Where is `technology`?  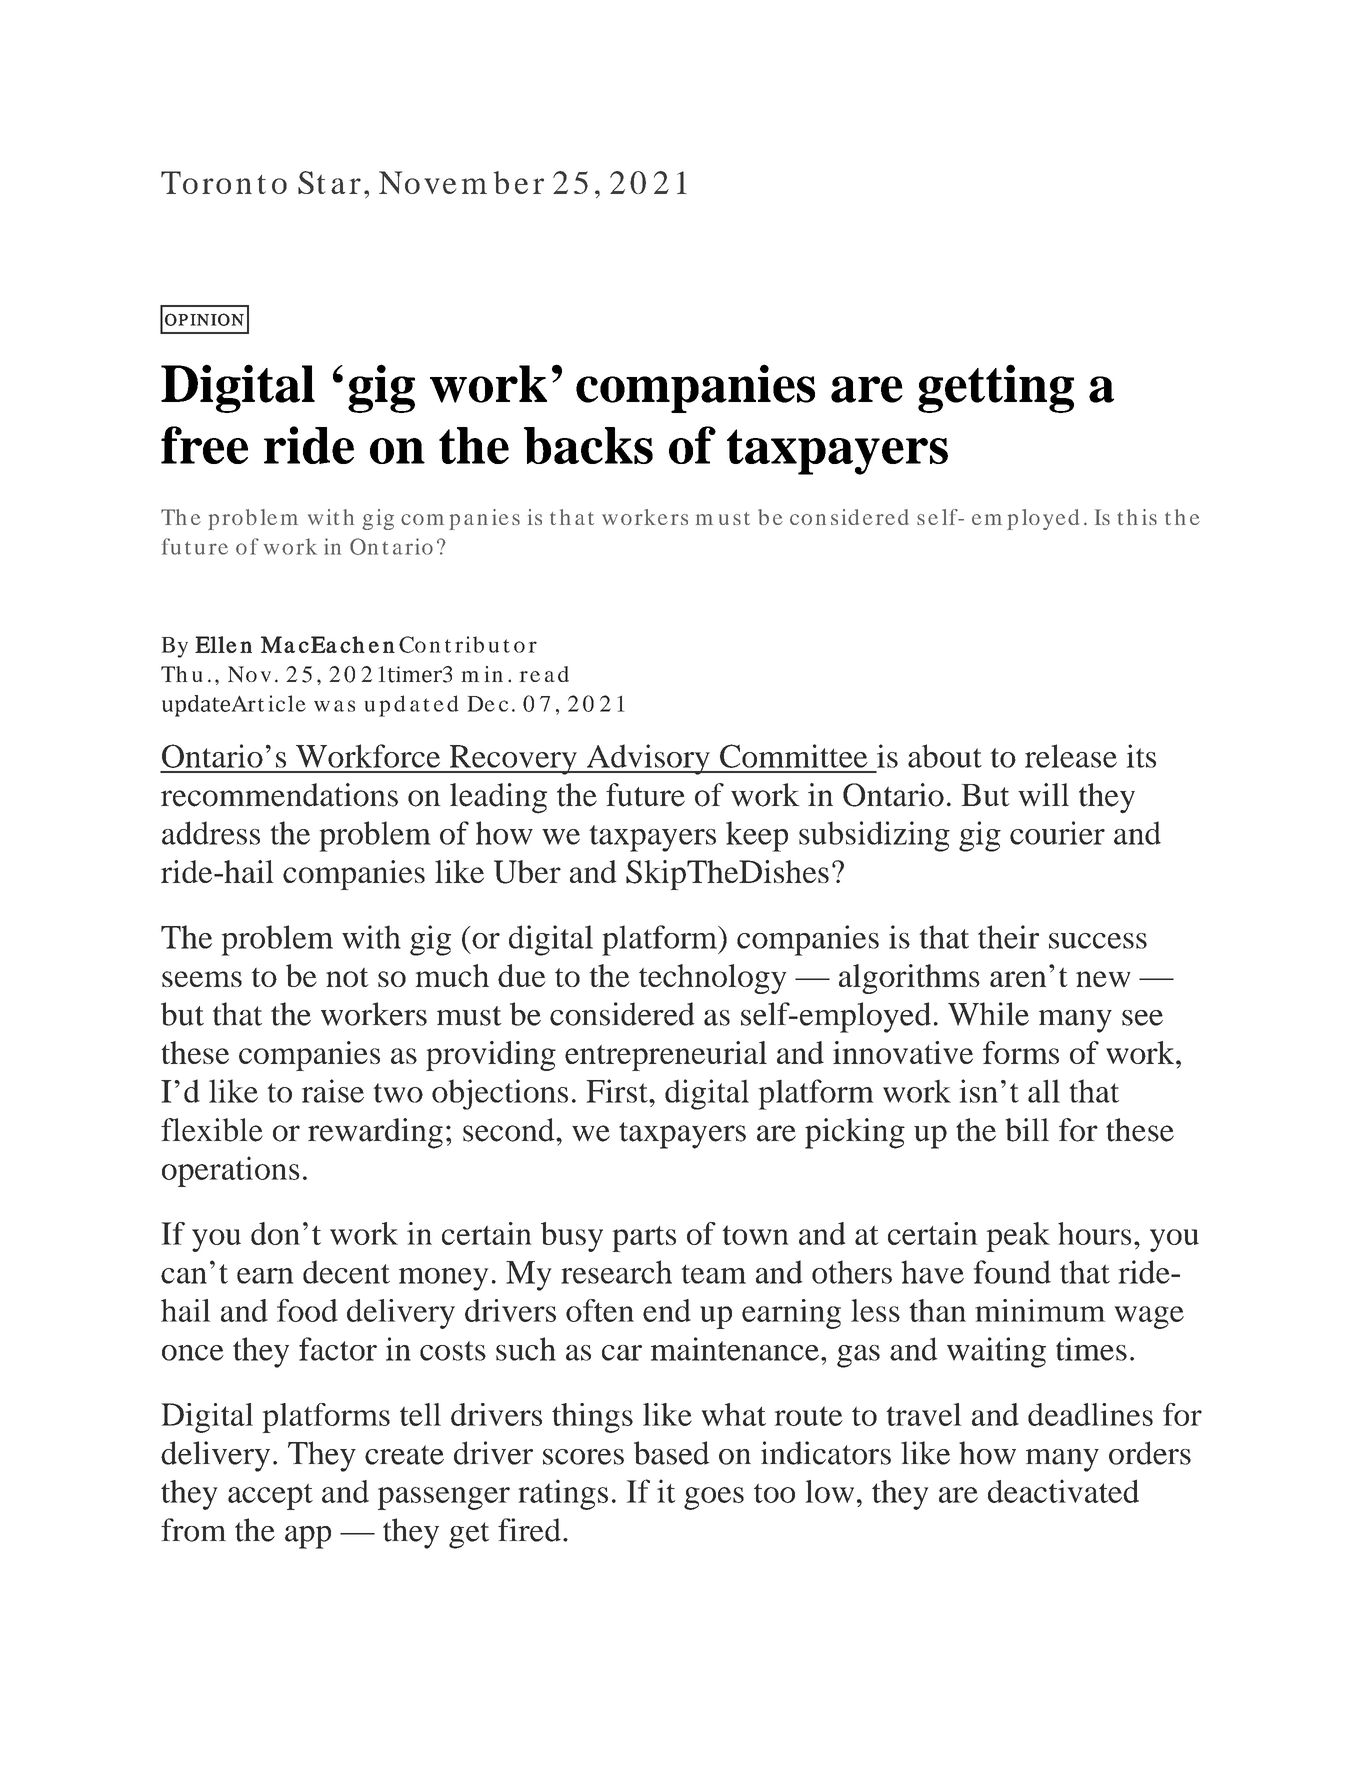
technology is located at coordinates (713, 979).
